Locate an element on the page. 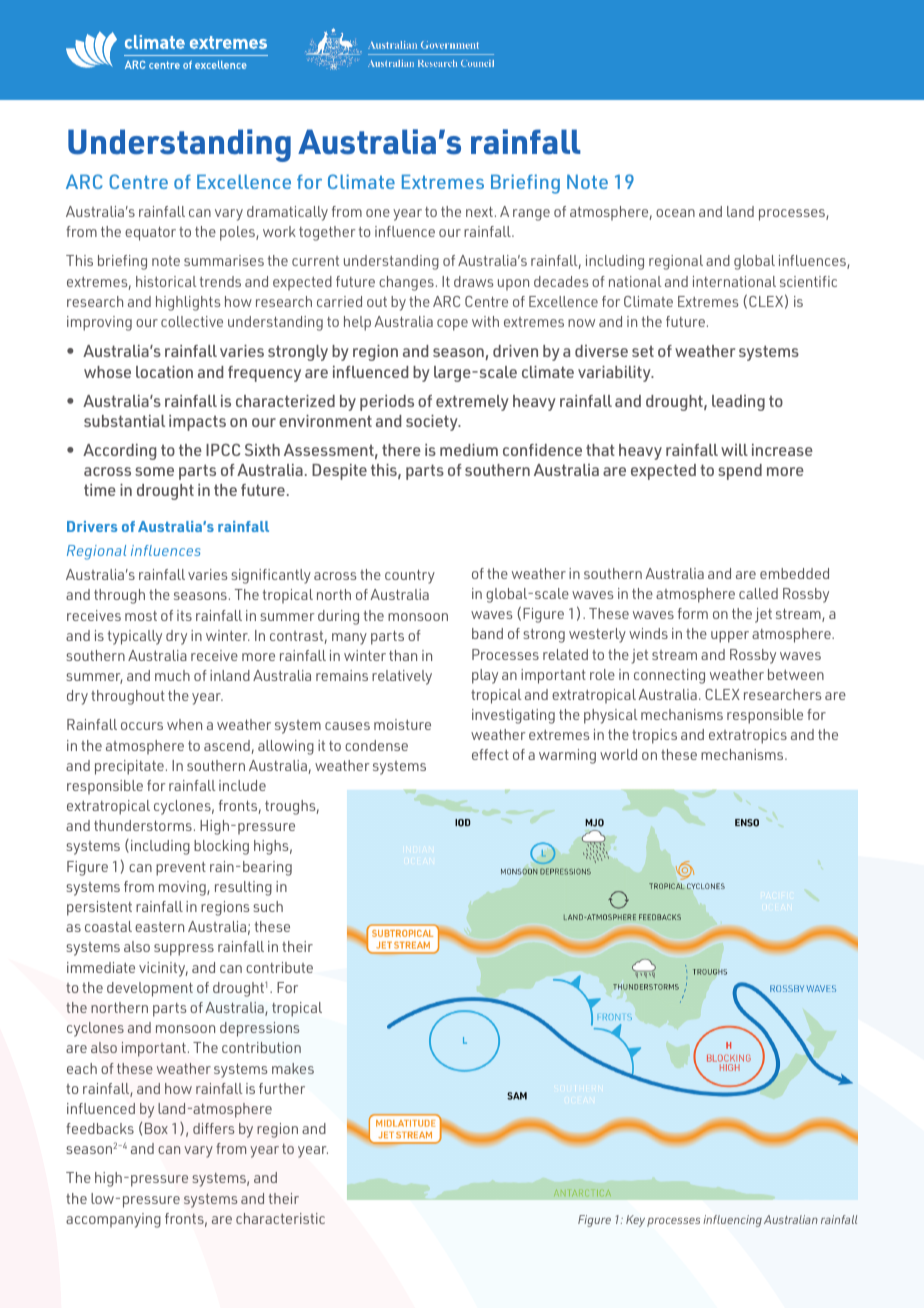  moisture is located at coordinates (402, 724).
